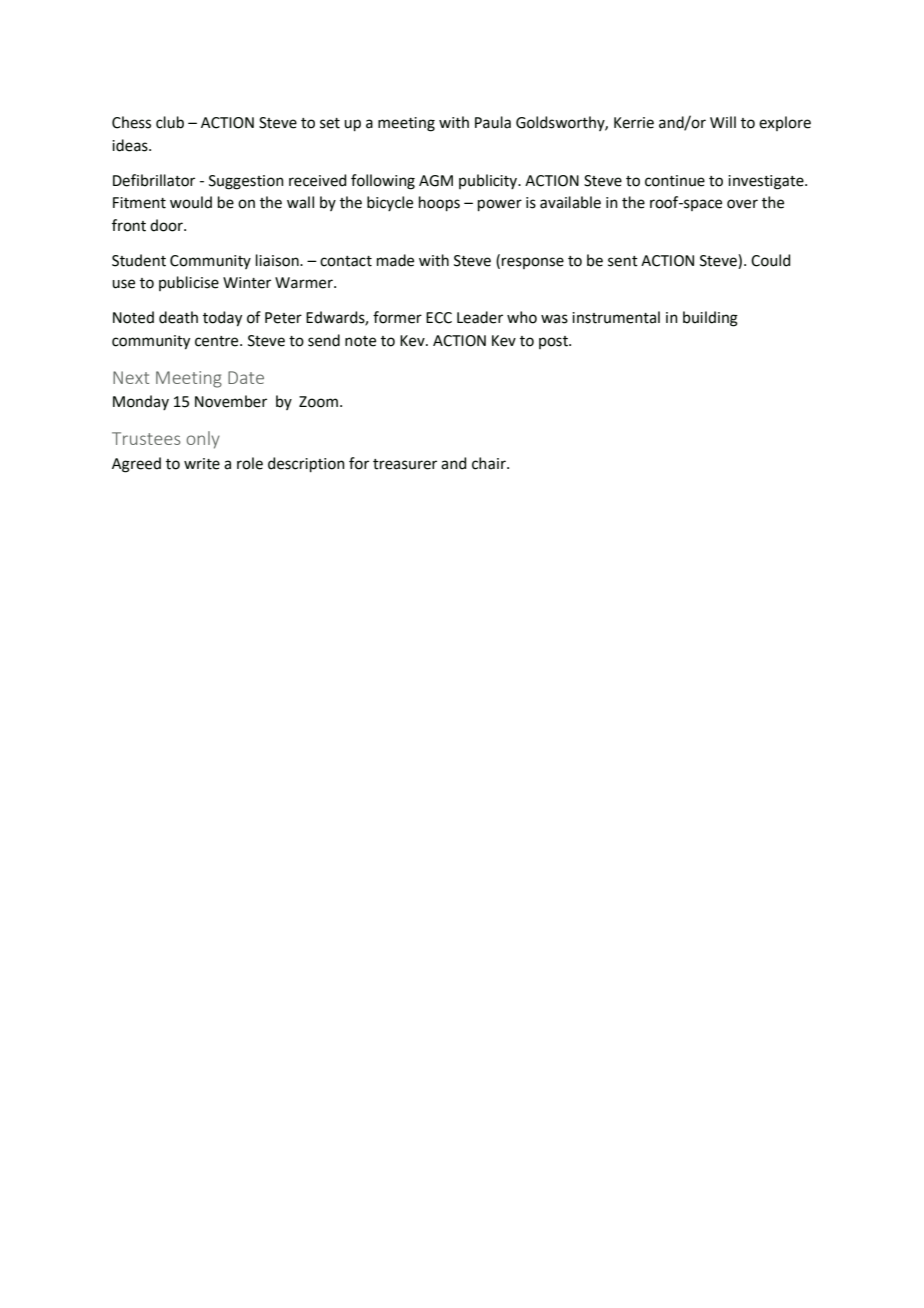 The image size is (924, 1308). Describe the element at coordinates (202, 464) in the image. I see `write` at that location.
